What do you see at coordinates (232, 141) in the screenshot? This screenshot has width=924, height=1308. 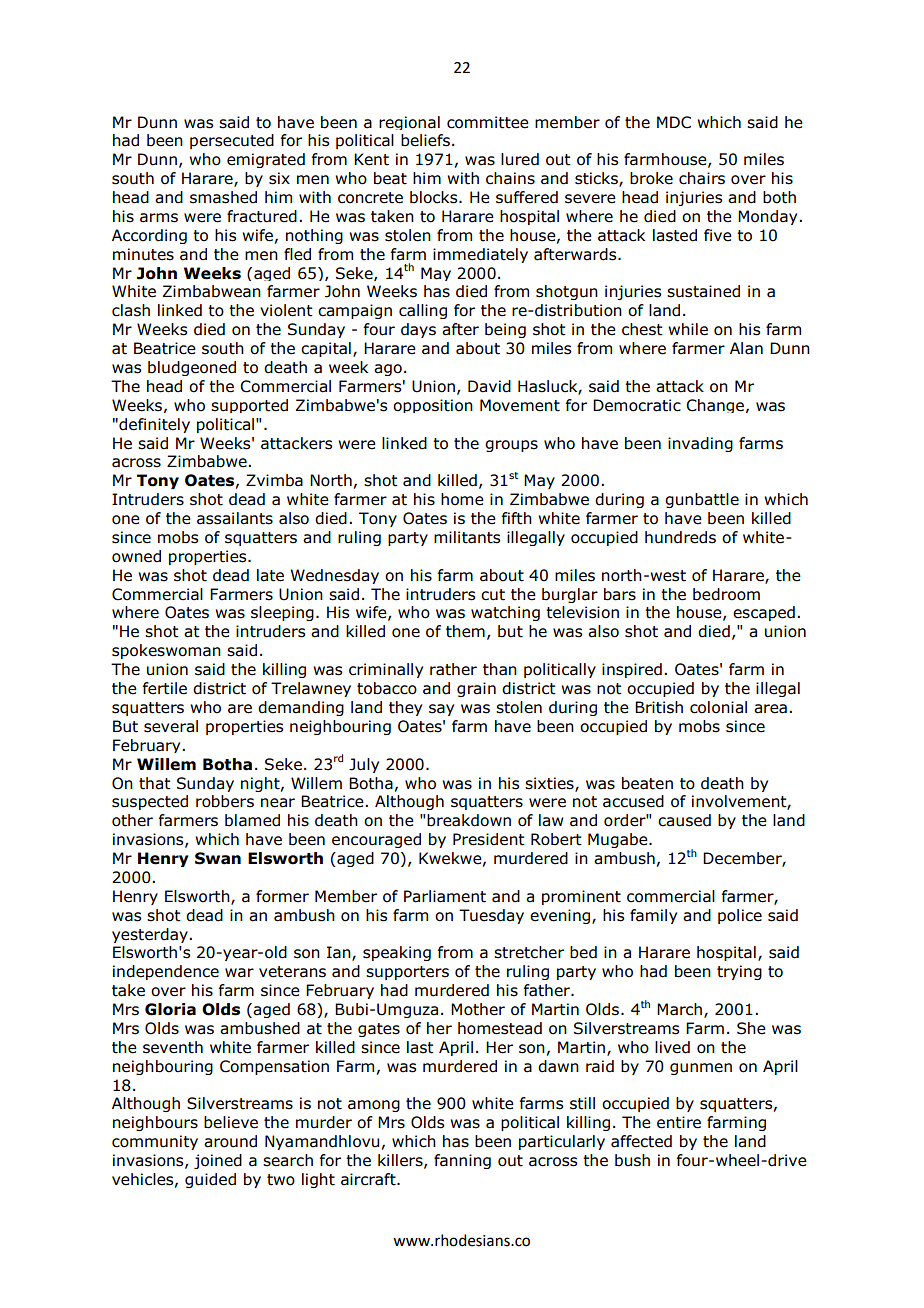 I see `persecuted` at bounding box center [232, 141].
